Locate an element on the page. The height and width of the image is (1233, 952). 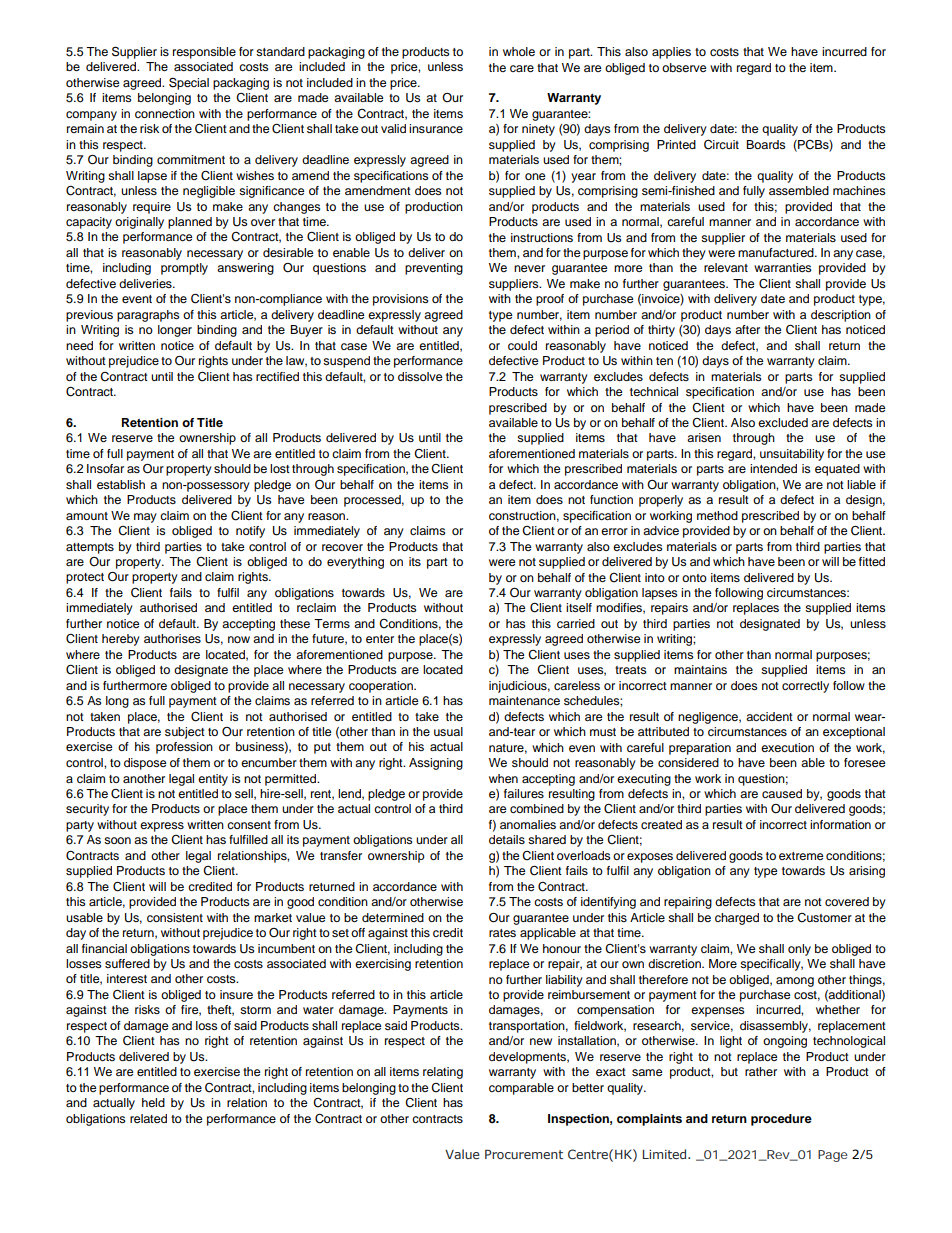
whole is located at coordinates (519, 51).
